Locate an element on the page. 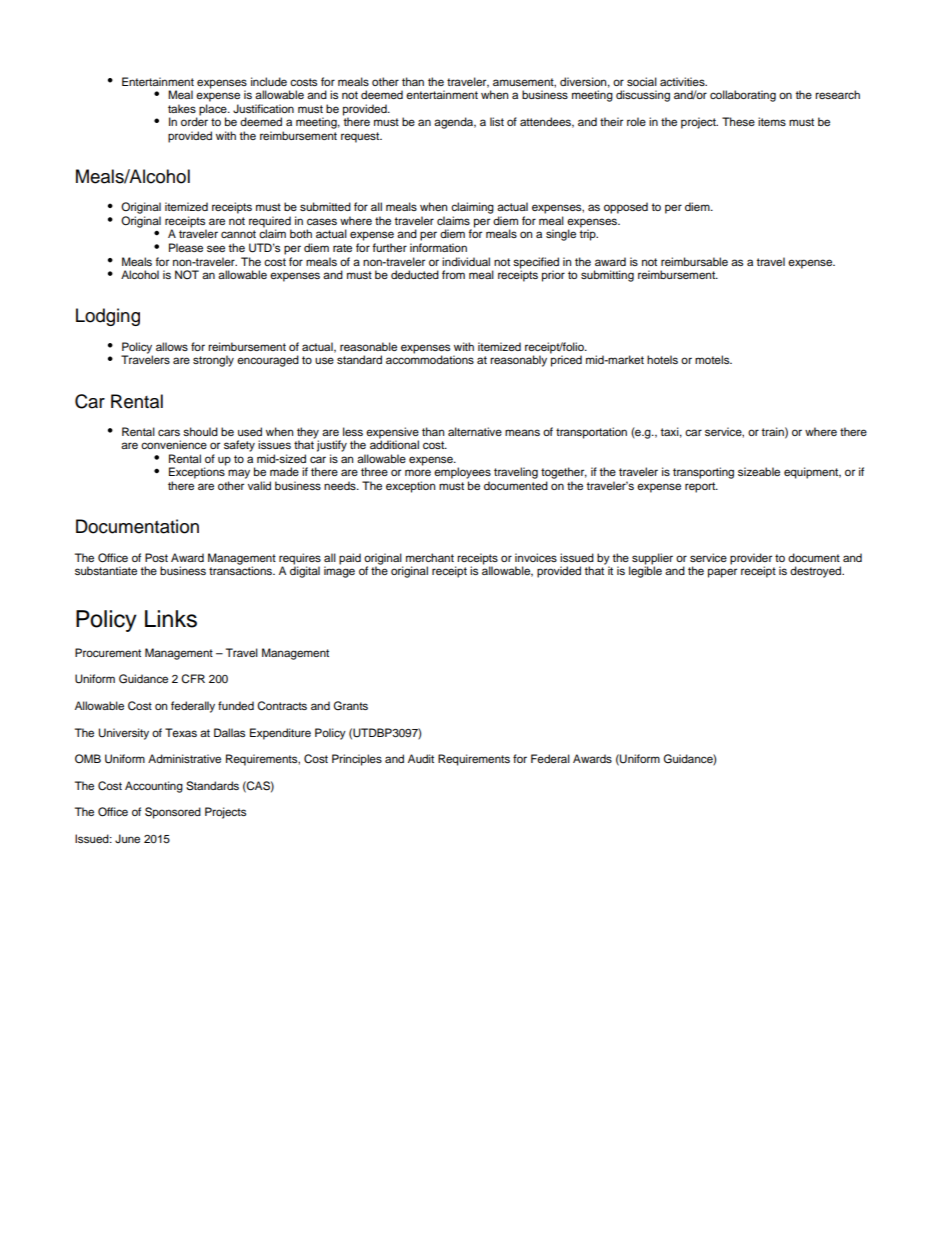 Image resolution: width=952 pixels, height=1233 pixels. takes is located at coordinates (182, 108).
